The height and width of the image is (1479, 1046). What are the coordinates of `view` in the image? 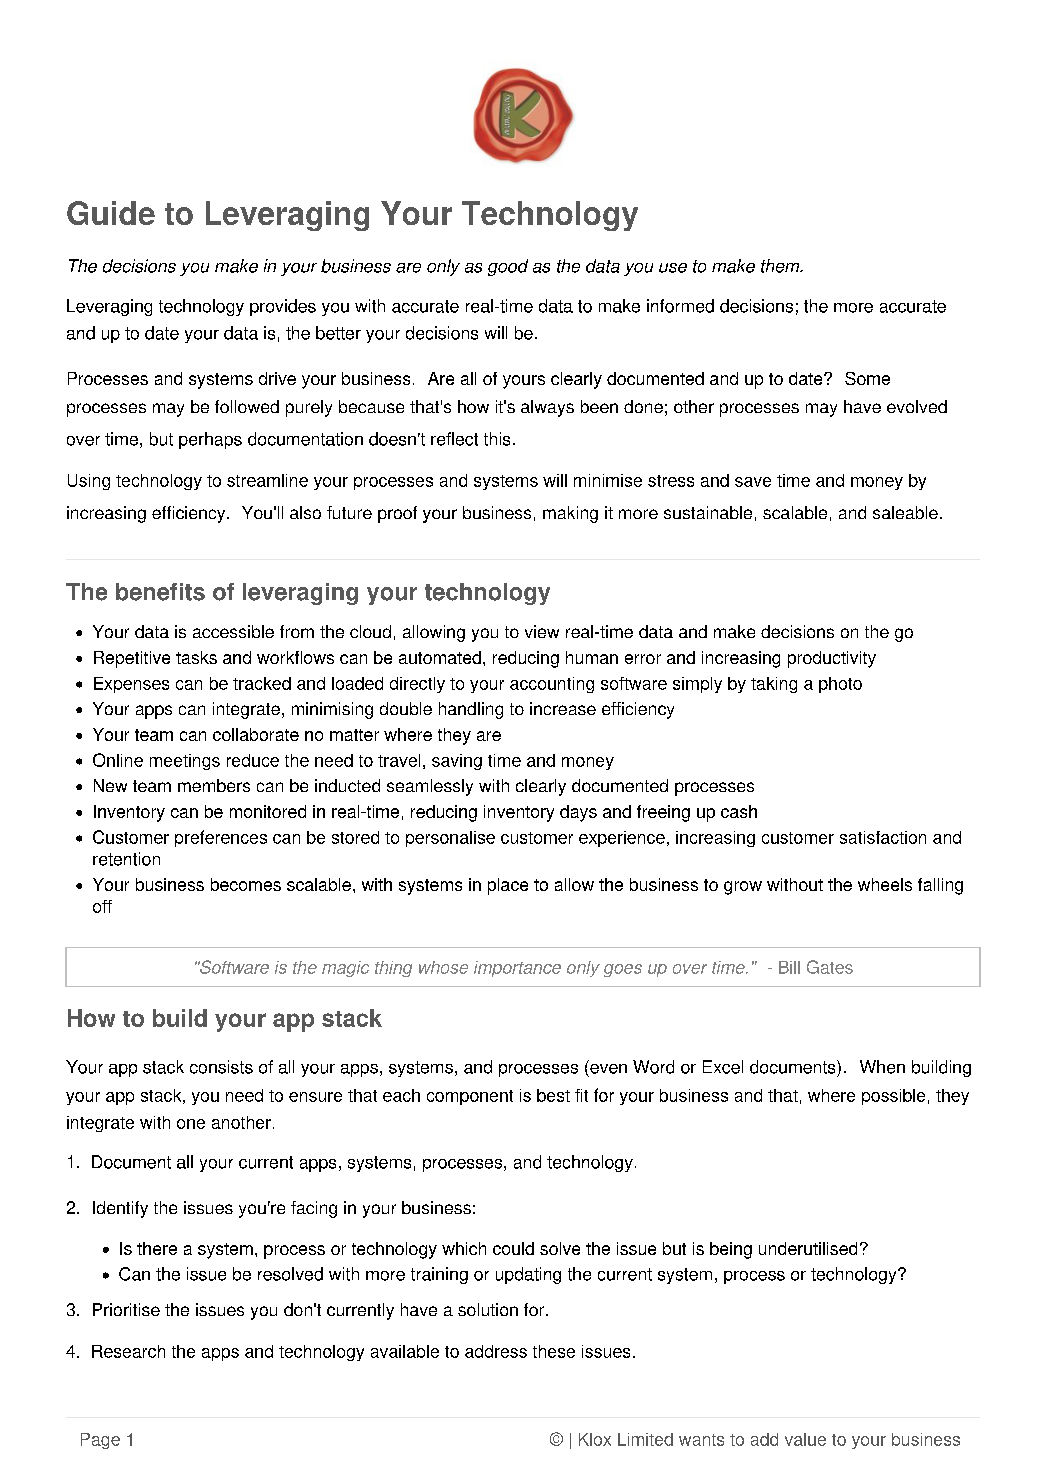 It's located at (542, 631).
